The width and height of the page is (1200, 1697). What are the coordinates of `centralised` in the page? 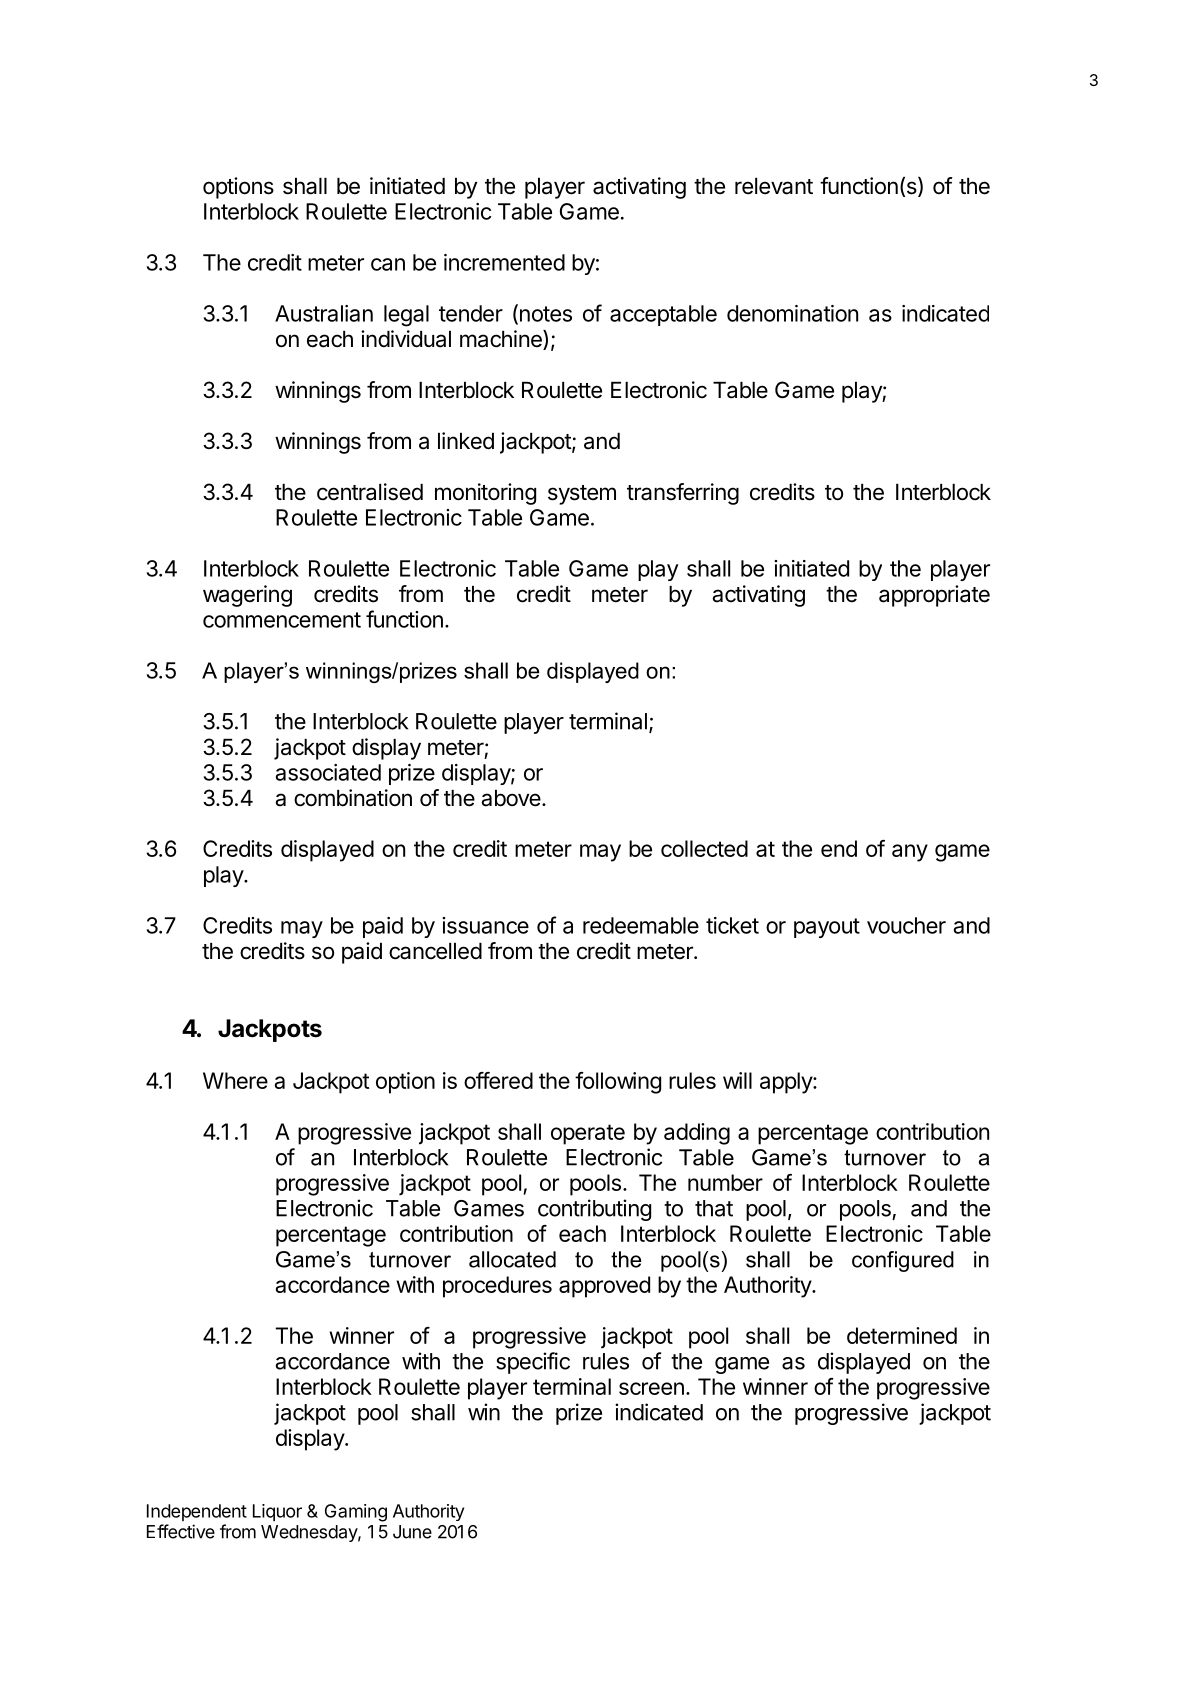 It's located at (370, 492).
